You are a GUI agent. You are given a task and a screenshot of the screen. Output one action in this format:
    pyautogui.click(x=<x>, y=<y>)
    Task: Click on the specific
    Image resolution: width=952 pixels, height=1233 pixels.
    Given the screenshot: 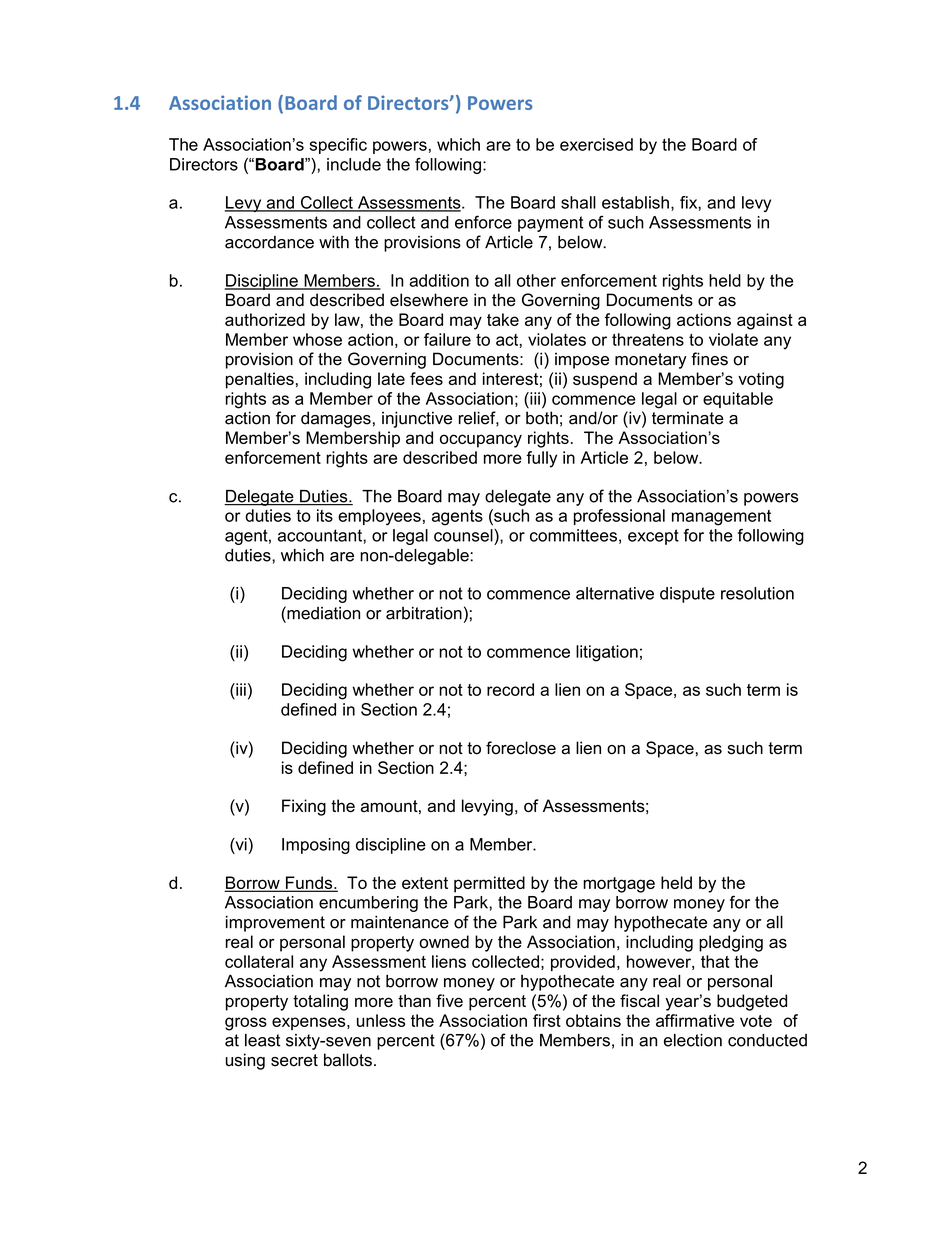 What is the action you would take?
    pyautogui.click(x=338, y=146)
